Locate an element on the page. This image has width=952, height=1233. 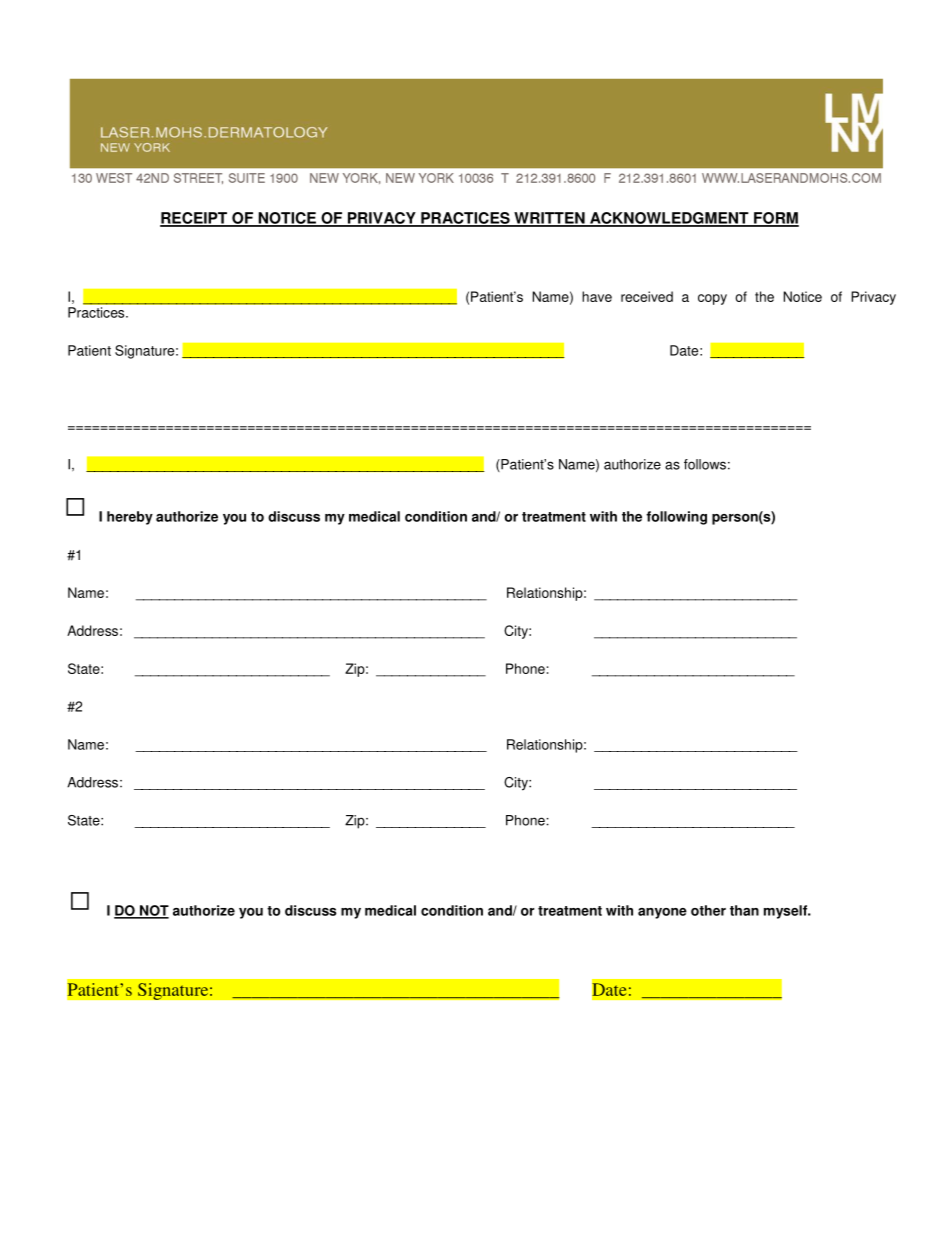
ACKNOWLEDGMENT is located at coordinates (669, 219).
